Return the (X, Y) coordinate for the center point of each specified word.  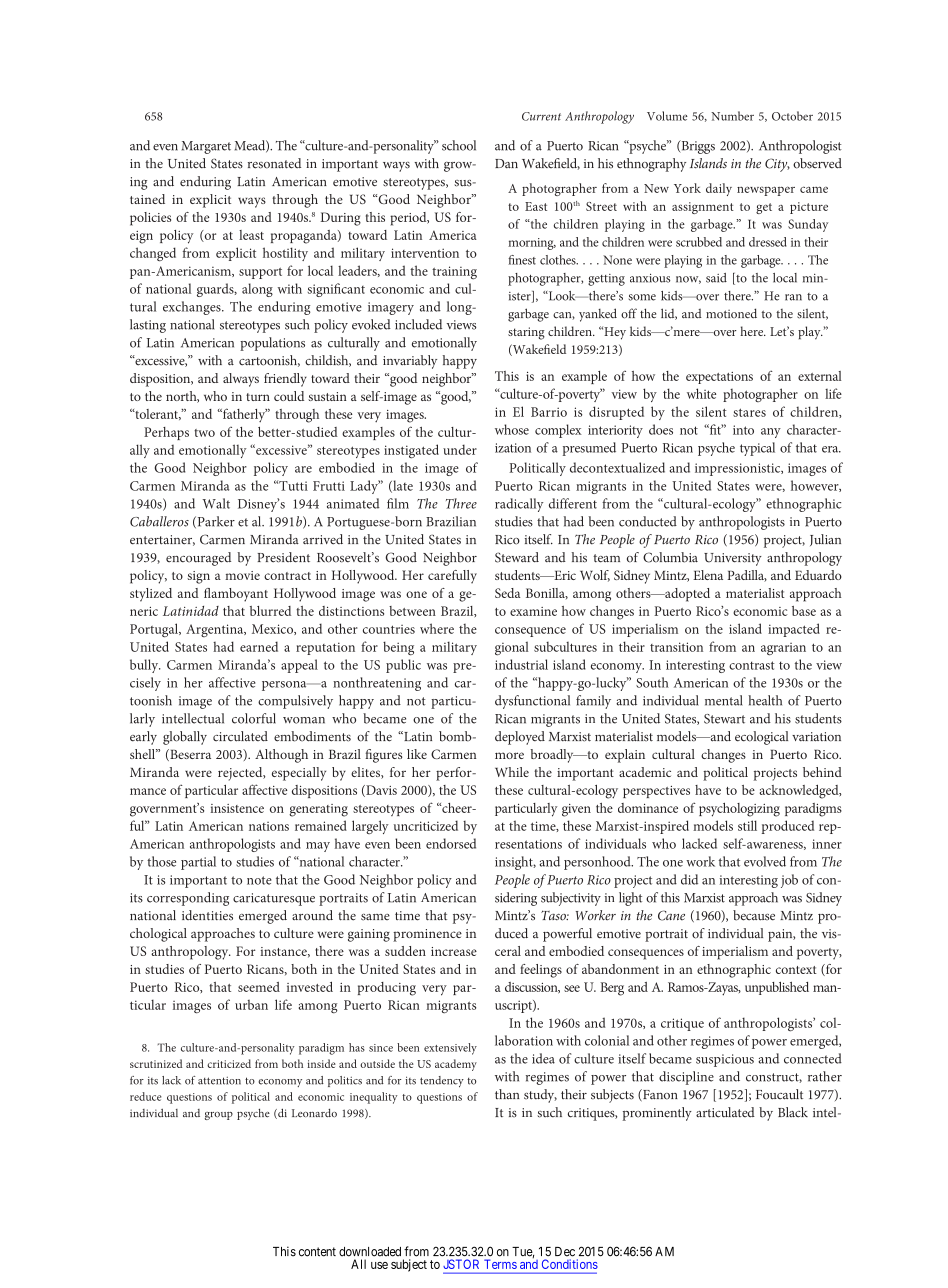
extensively (450, 1049)
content (317, 1252)
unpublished (777, 988)
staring (526, 333)
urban (251, 1005)
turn (258, 397)
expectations (719, 378)
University (733, 559)
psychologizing (739, 810)
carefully (452, 577)
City (777, 165)
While (512, 772)
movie (242, 575)
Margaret (206, 147)
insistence (237, 808)
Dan (506, 163)
